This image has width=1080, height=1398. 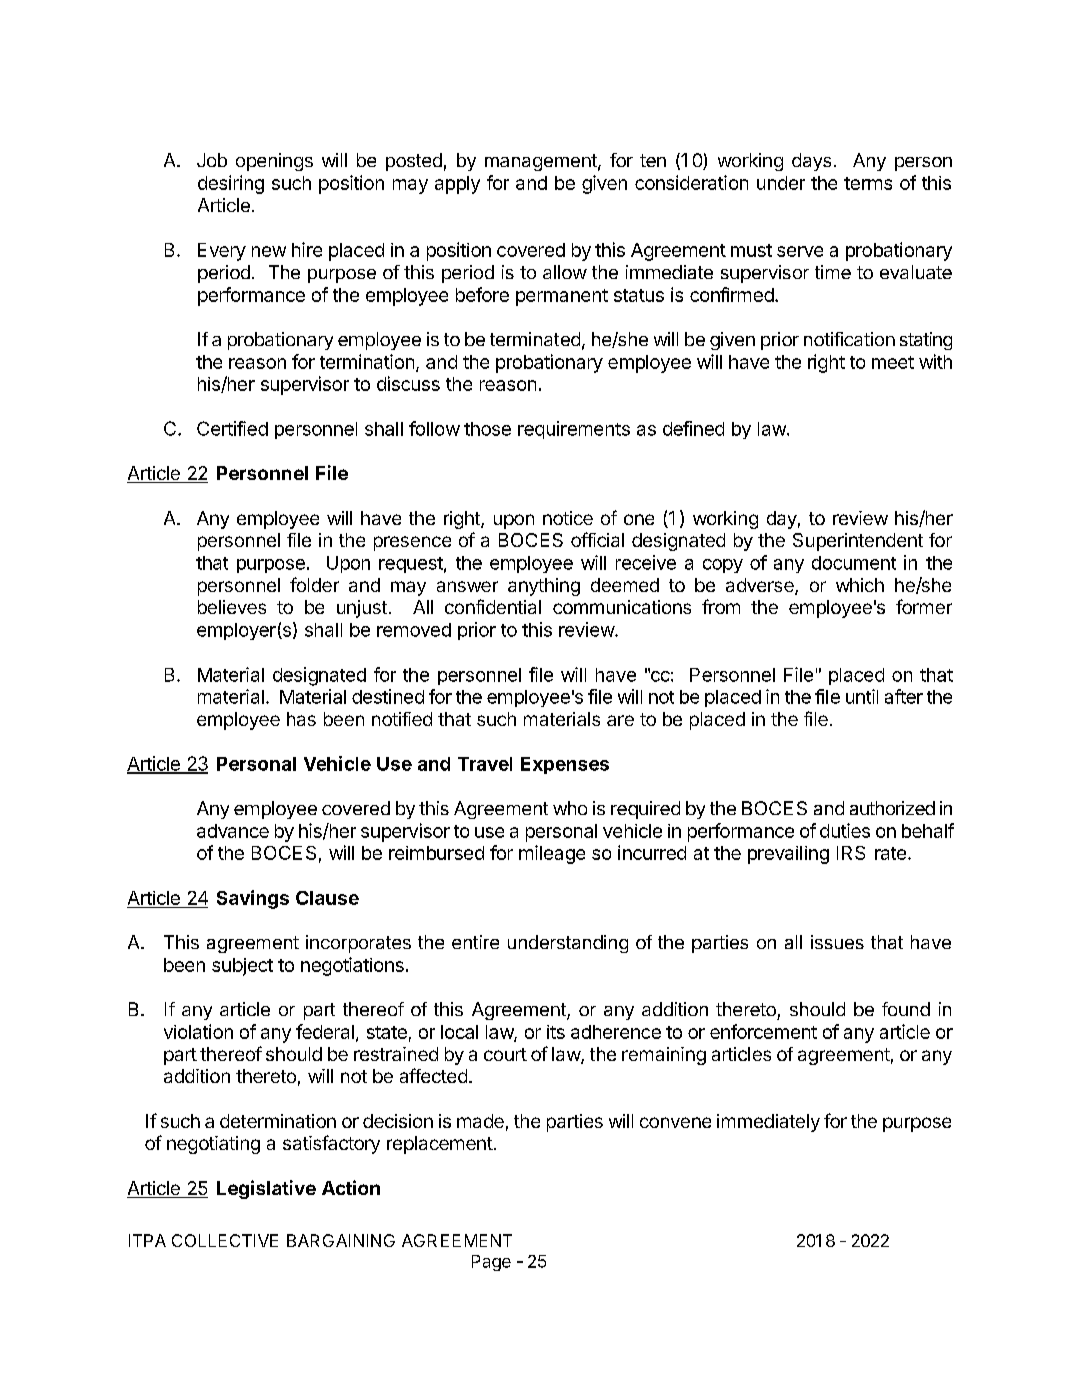 What do you see at coordinates (544, 587) in the image?
I see `anything` at bounding box center [544, 587].
